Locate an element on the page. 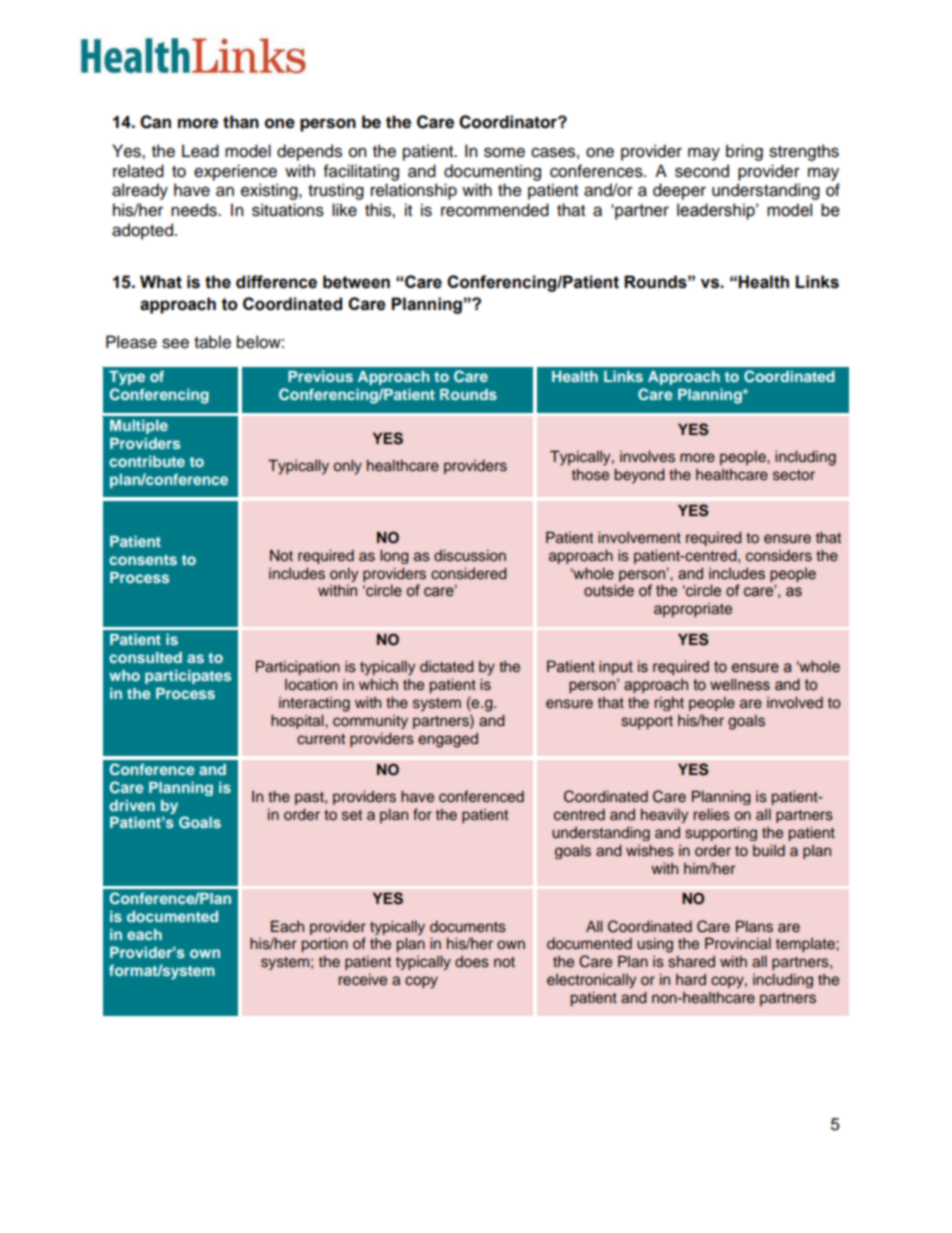 Image resolution: width=952 pixels, height=1233 pixels. Provincial is located at coordinates (738, 943).
